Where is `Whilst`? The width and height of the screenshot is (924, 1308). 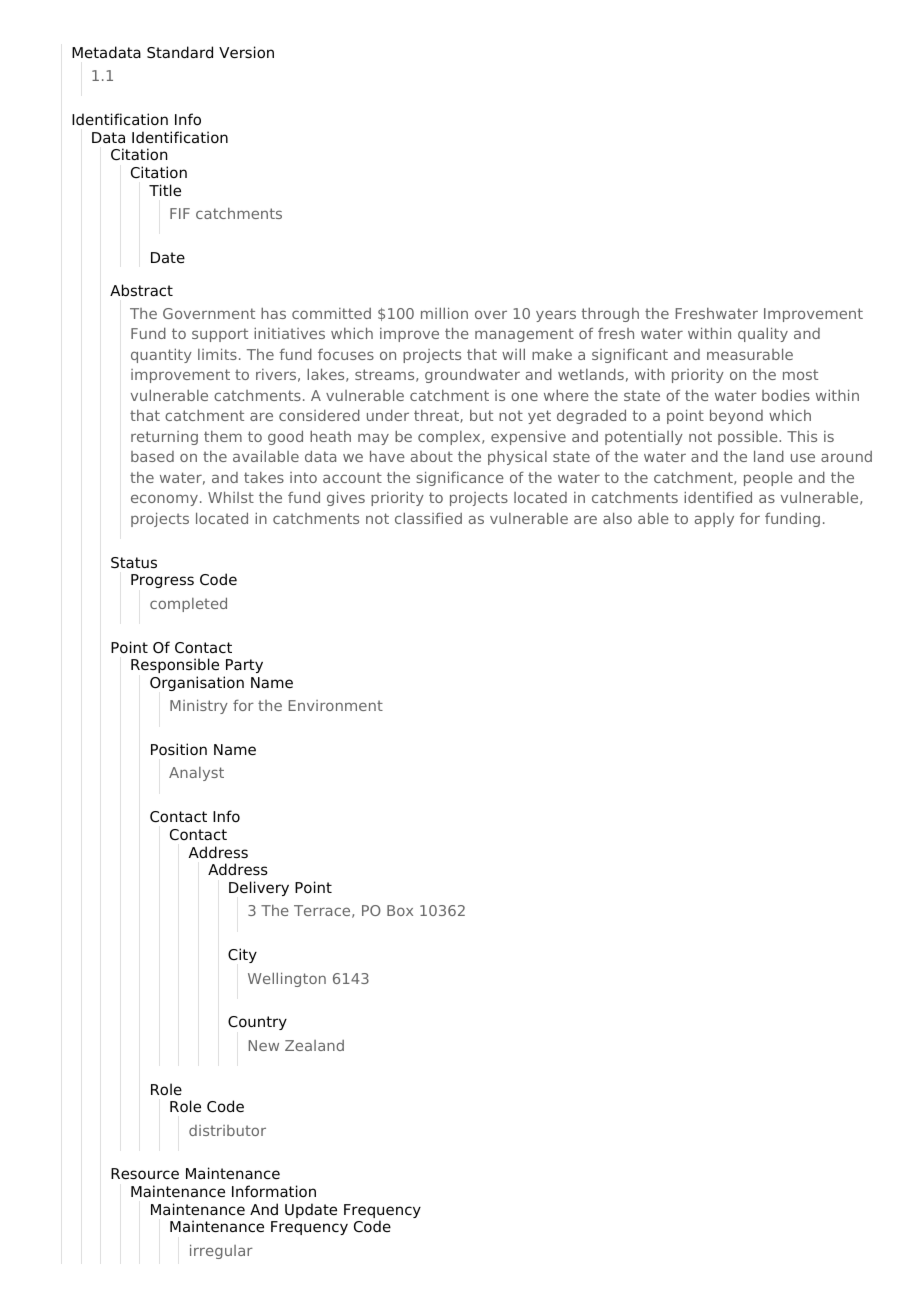 Whilst is located at coordinates (231, 497).
